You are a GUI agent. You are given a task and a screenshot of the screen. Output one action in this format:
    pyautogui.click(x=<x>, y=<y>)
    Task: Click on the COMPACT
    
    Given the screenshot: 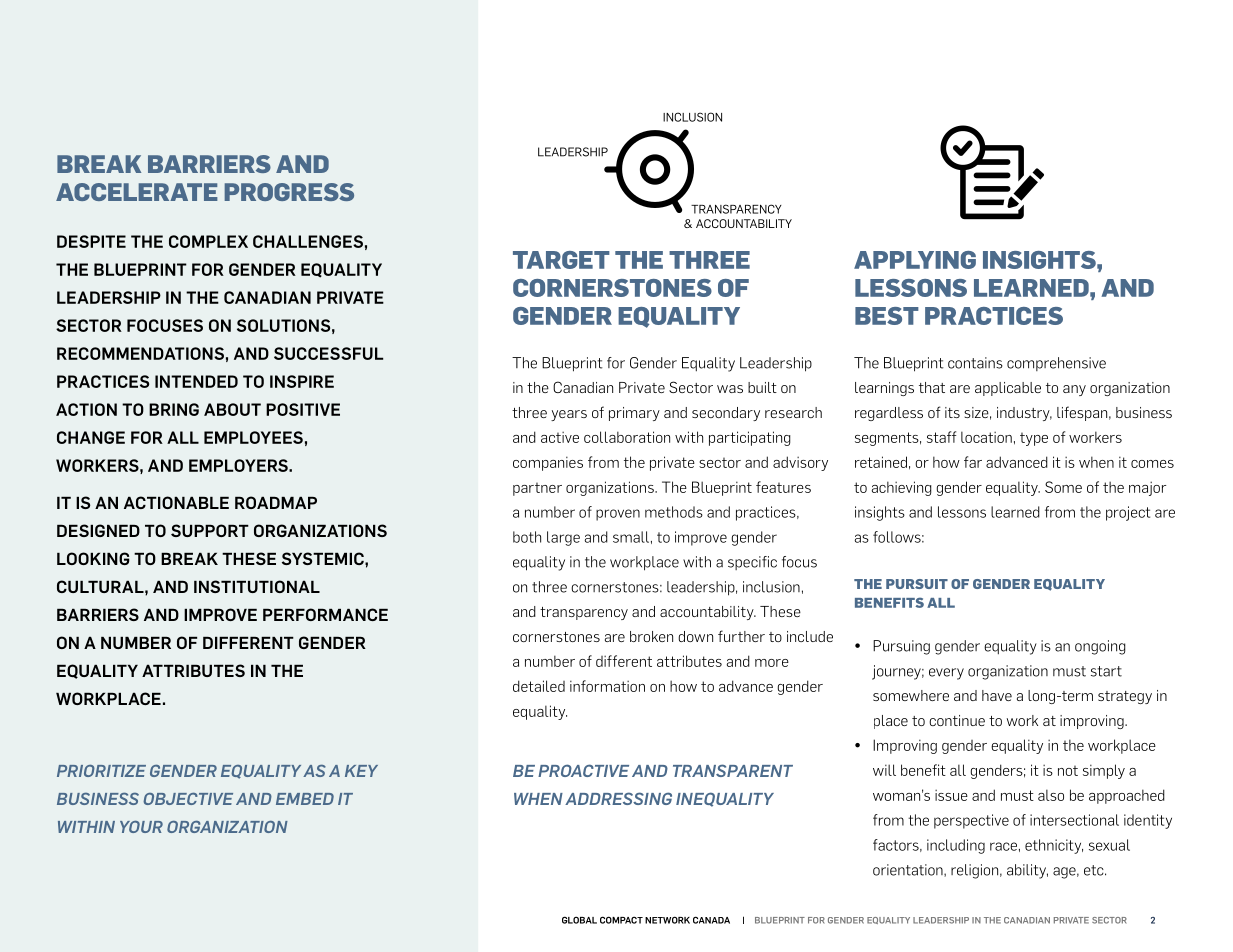 What is the action you would take?
    pyautogui.click(x=621, y=920)
